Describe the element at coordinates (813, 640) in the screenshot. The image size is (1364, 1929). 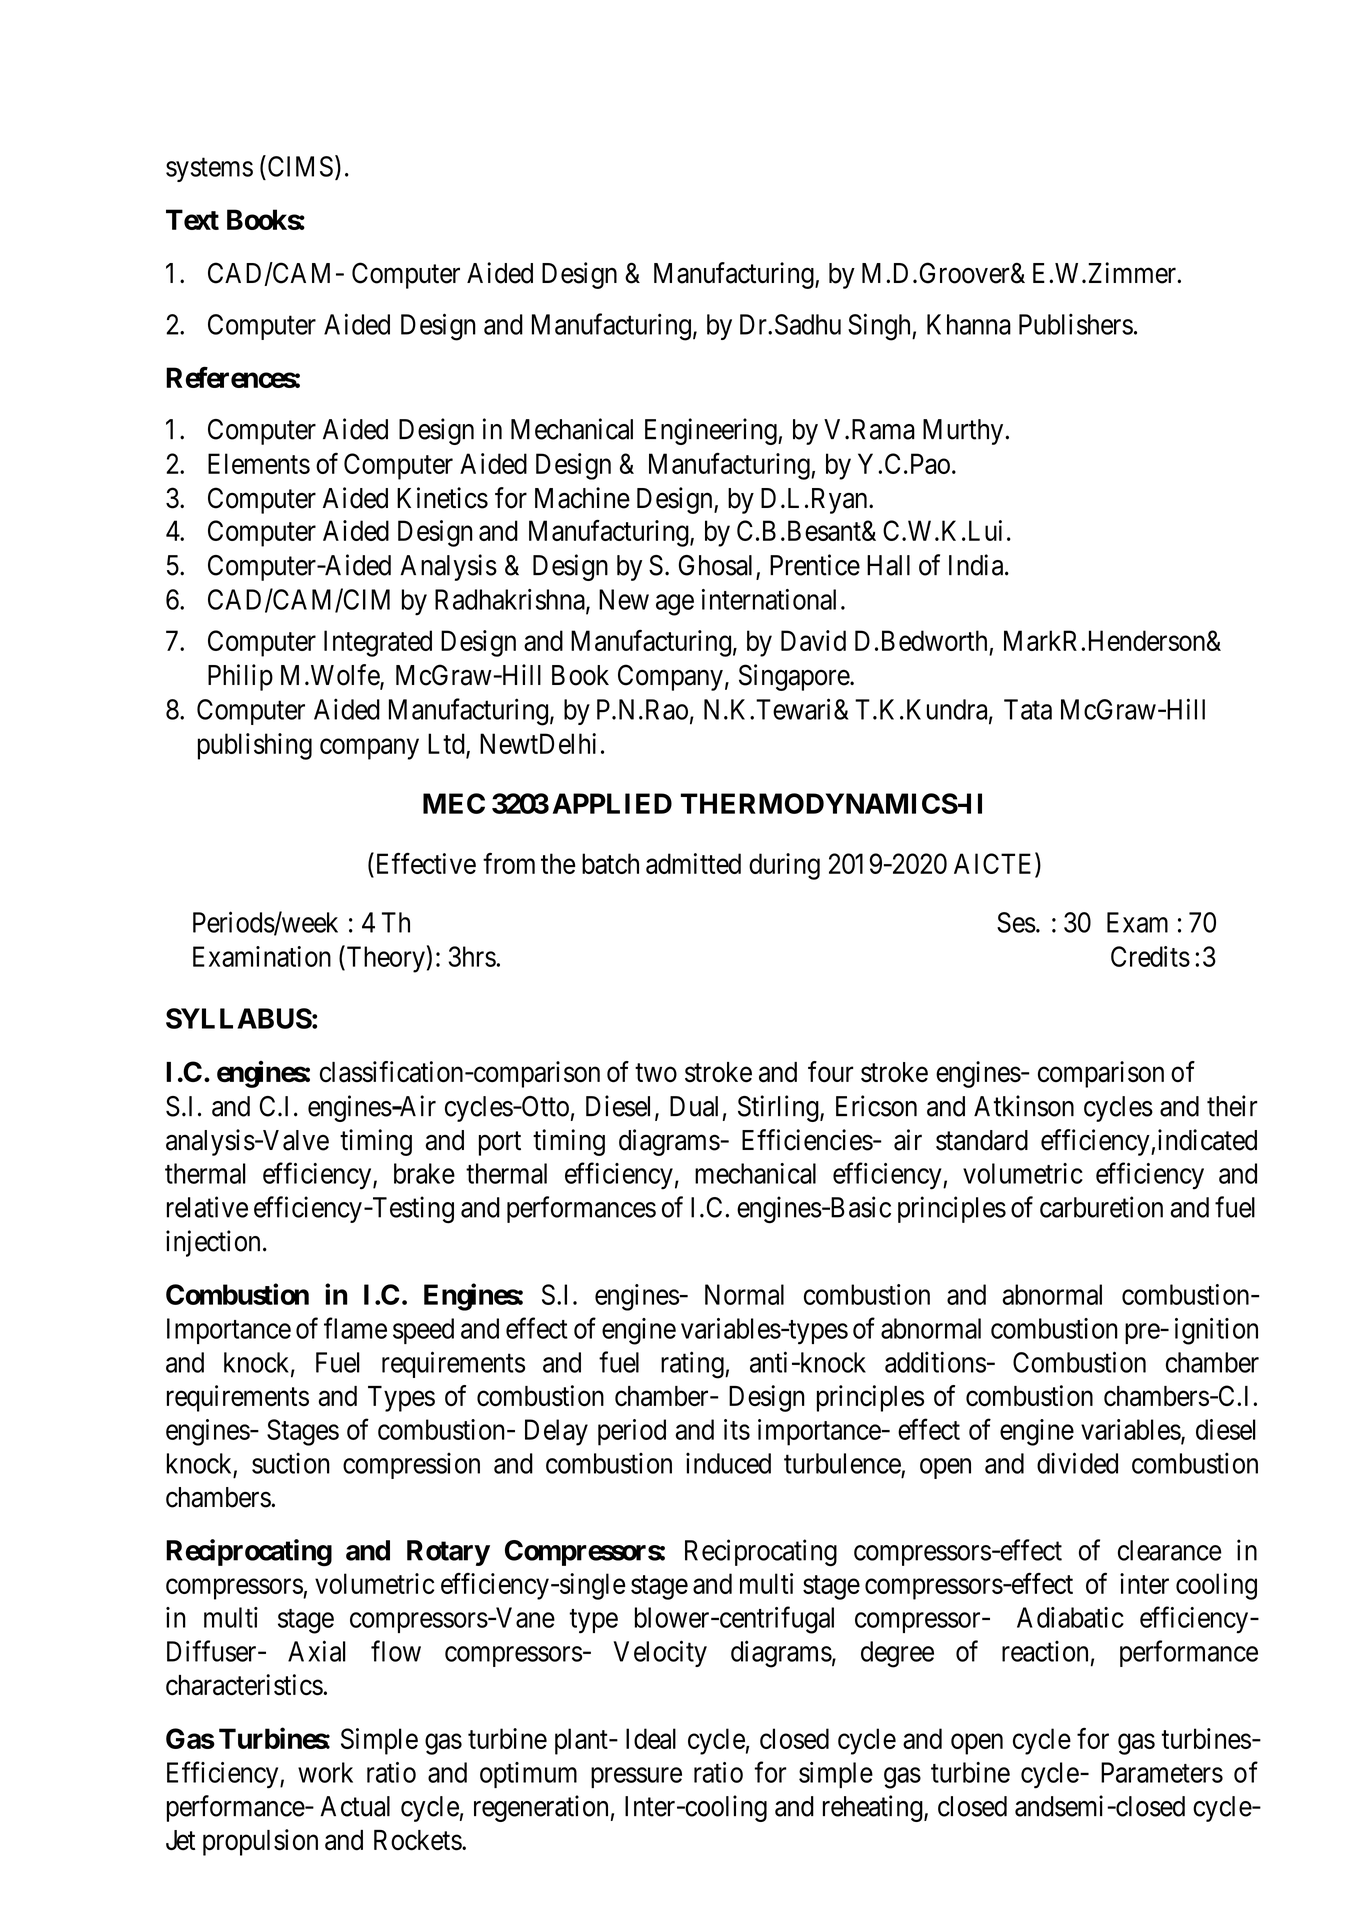
I see `David` at that location.
